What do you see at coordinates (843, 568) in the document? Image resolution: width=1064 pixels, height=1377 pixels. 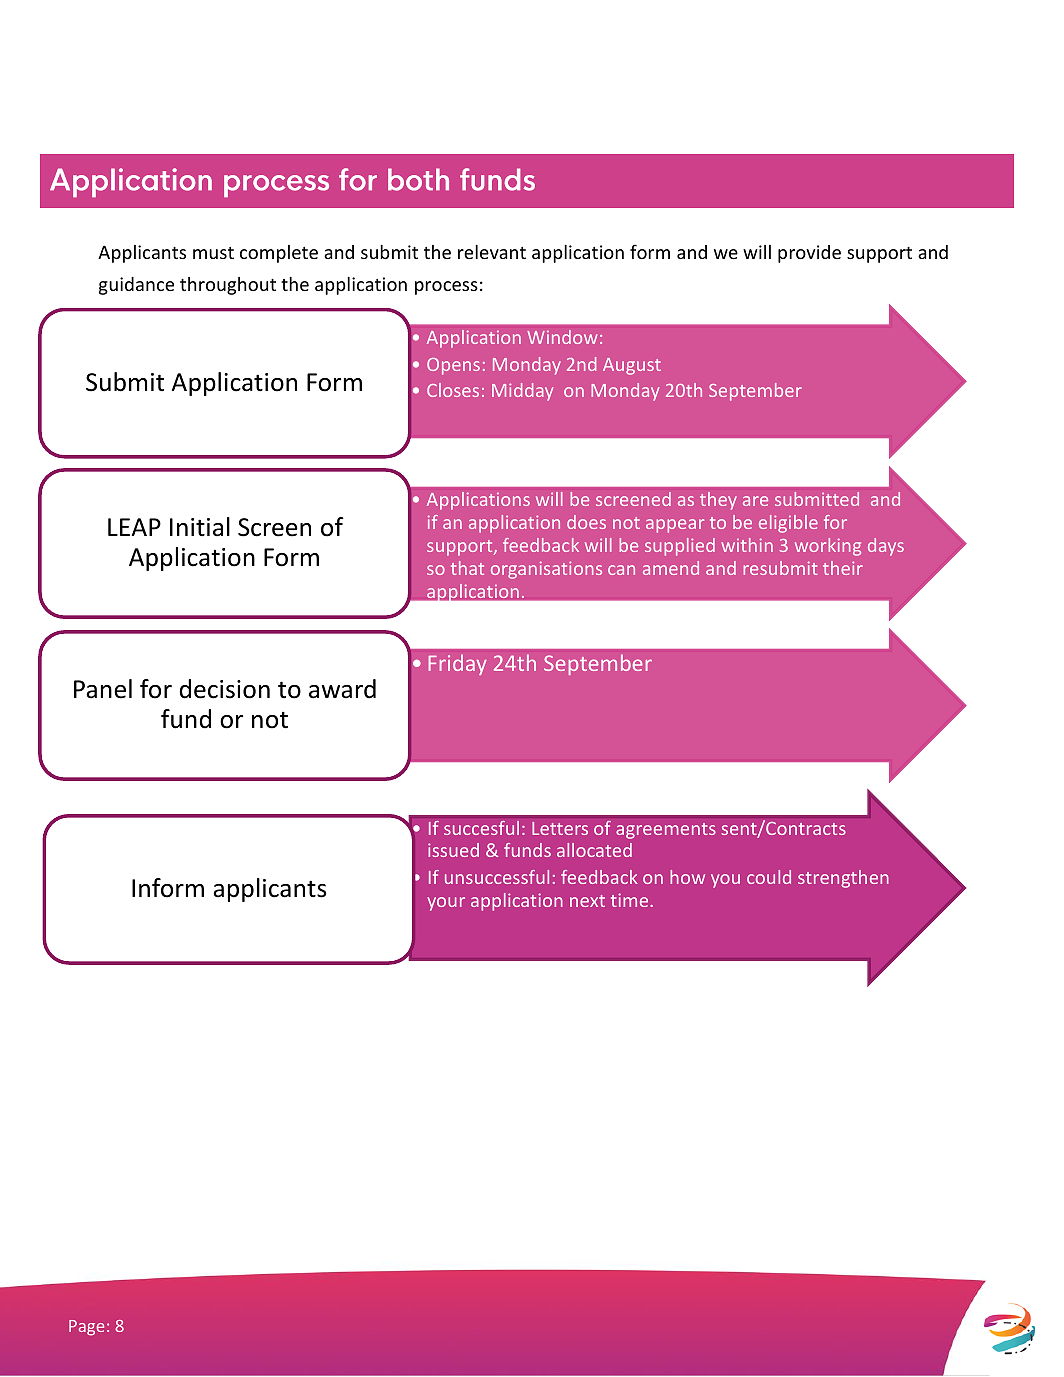 I see `their` at bounding box center [843, 568].
